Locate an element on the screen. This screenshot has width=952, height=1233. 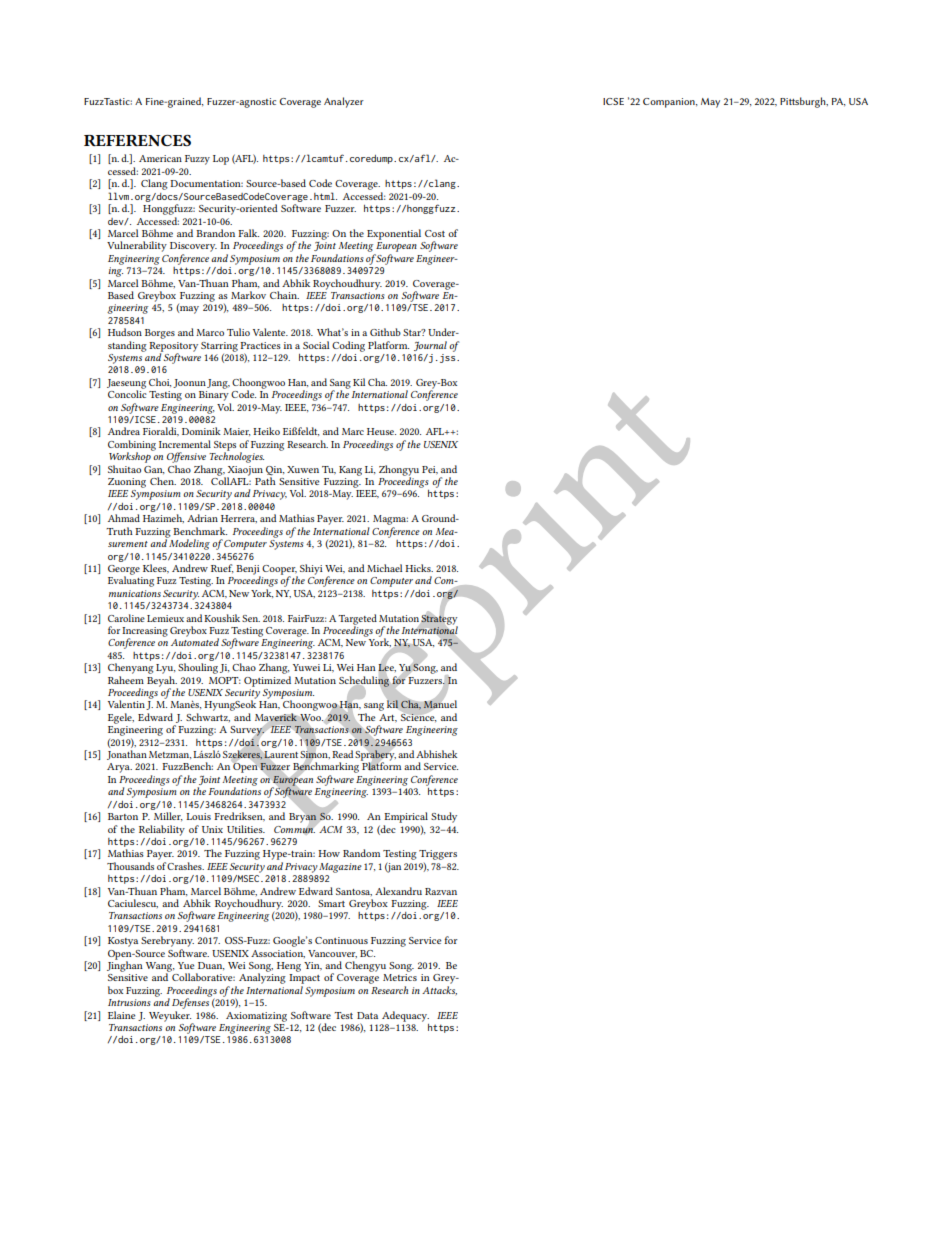
Study is located at coordinates (444, 817).
